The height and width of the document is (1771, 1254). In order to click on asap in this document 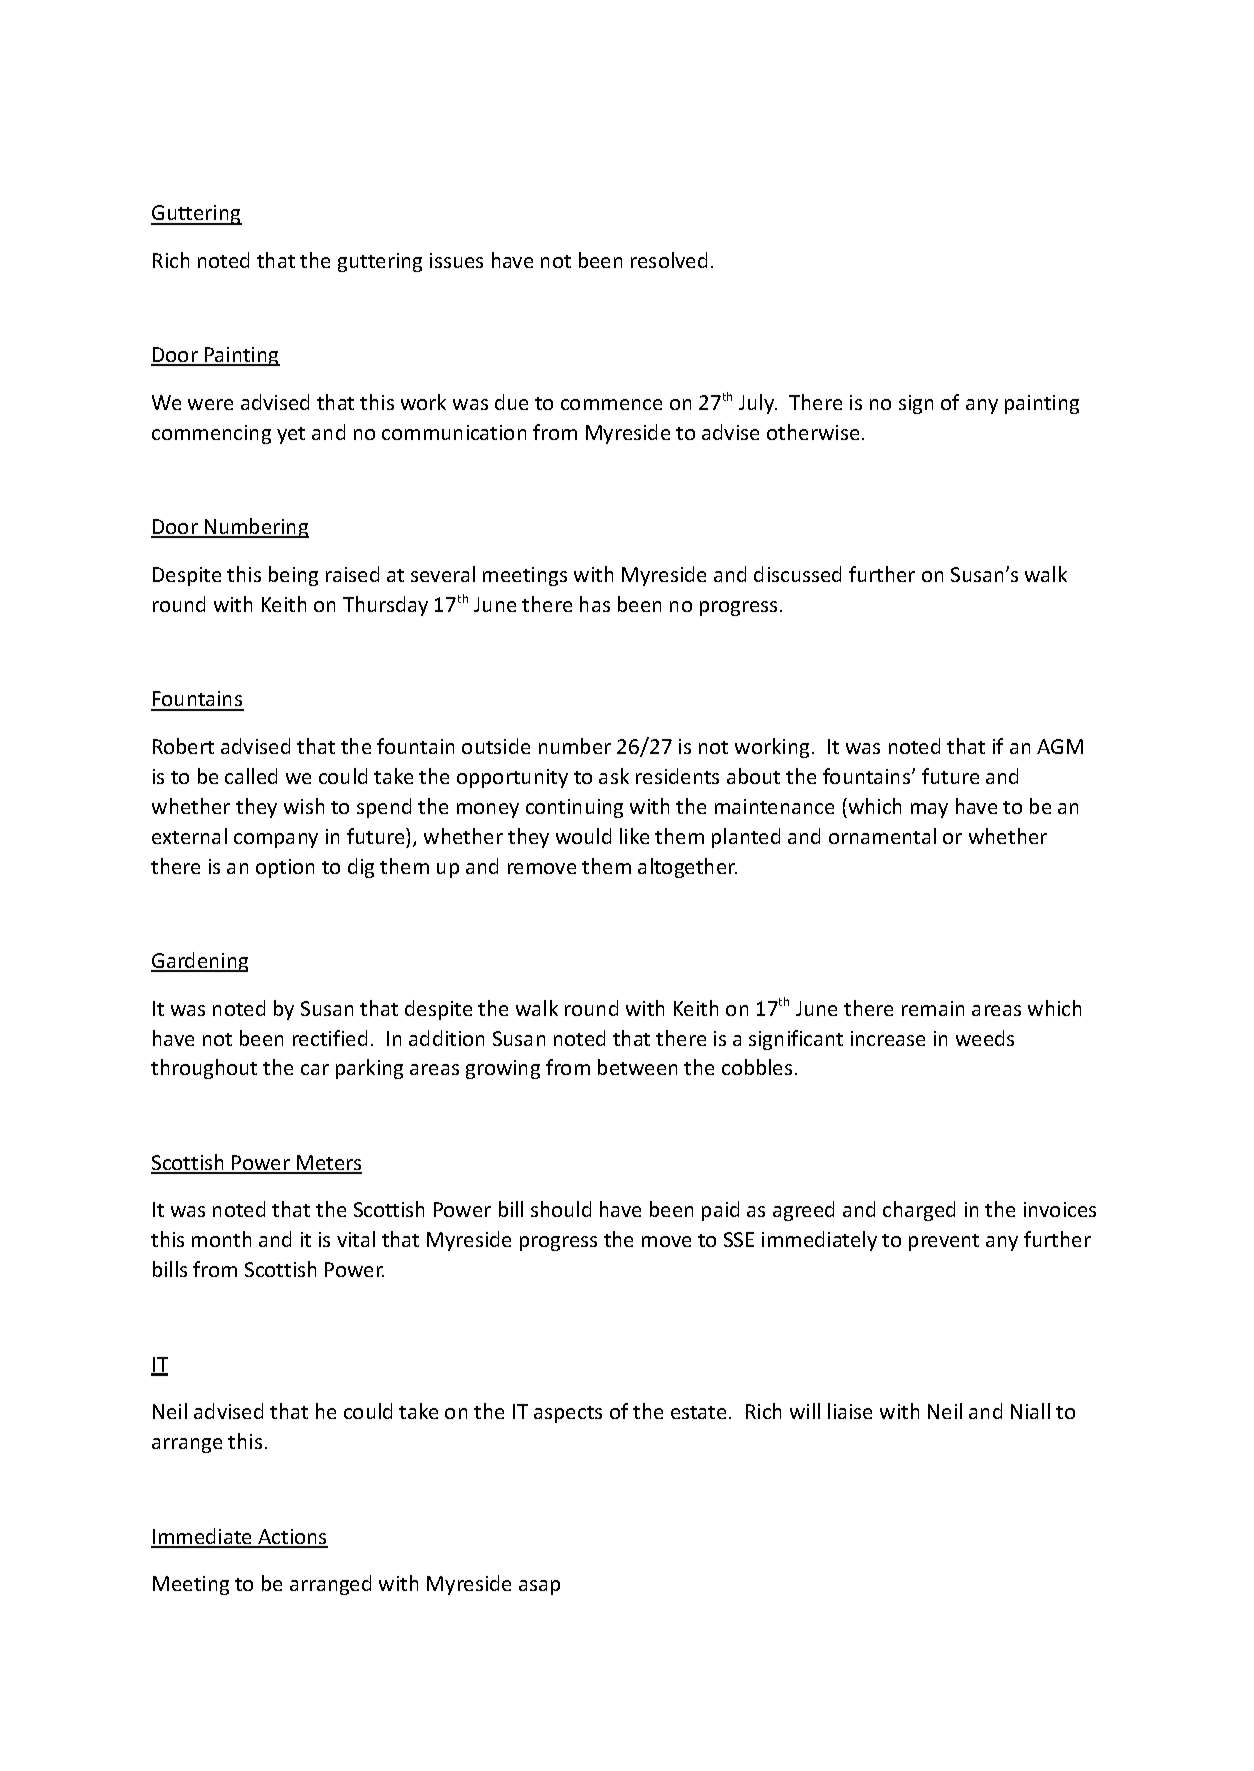, I will do `click(539, 1587)`.
